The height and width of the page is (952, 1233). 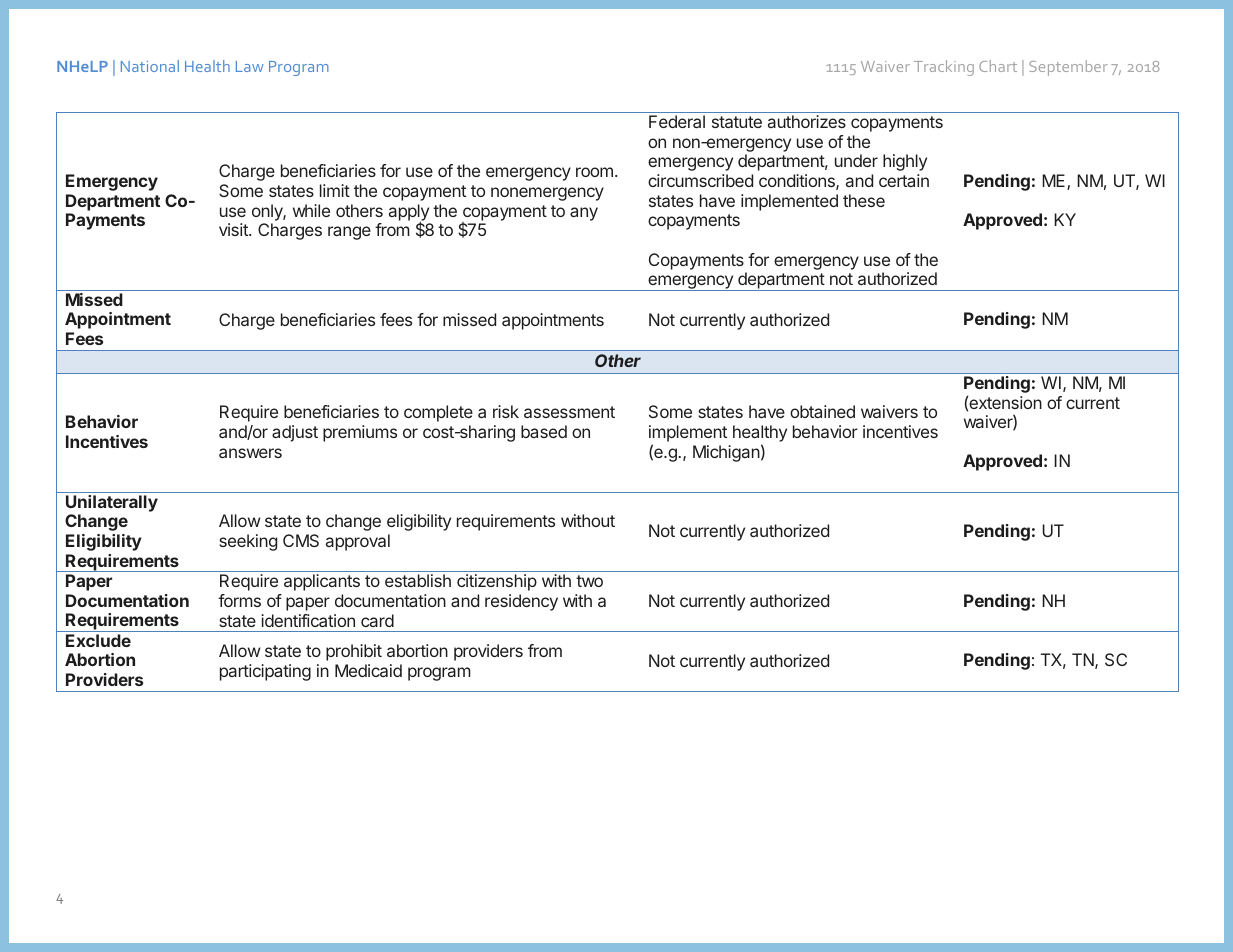 I want to click on these, so click(x=864, y=200).
